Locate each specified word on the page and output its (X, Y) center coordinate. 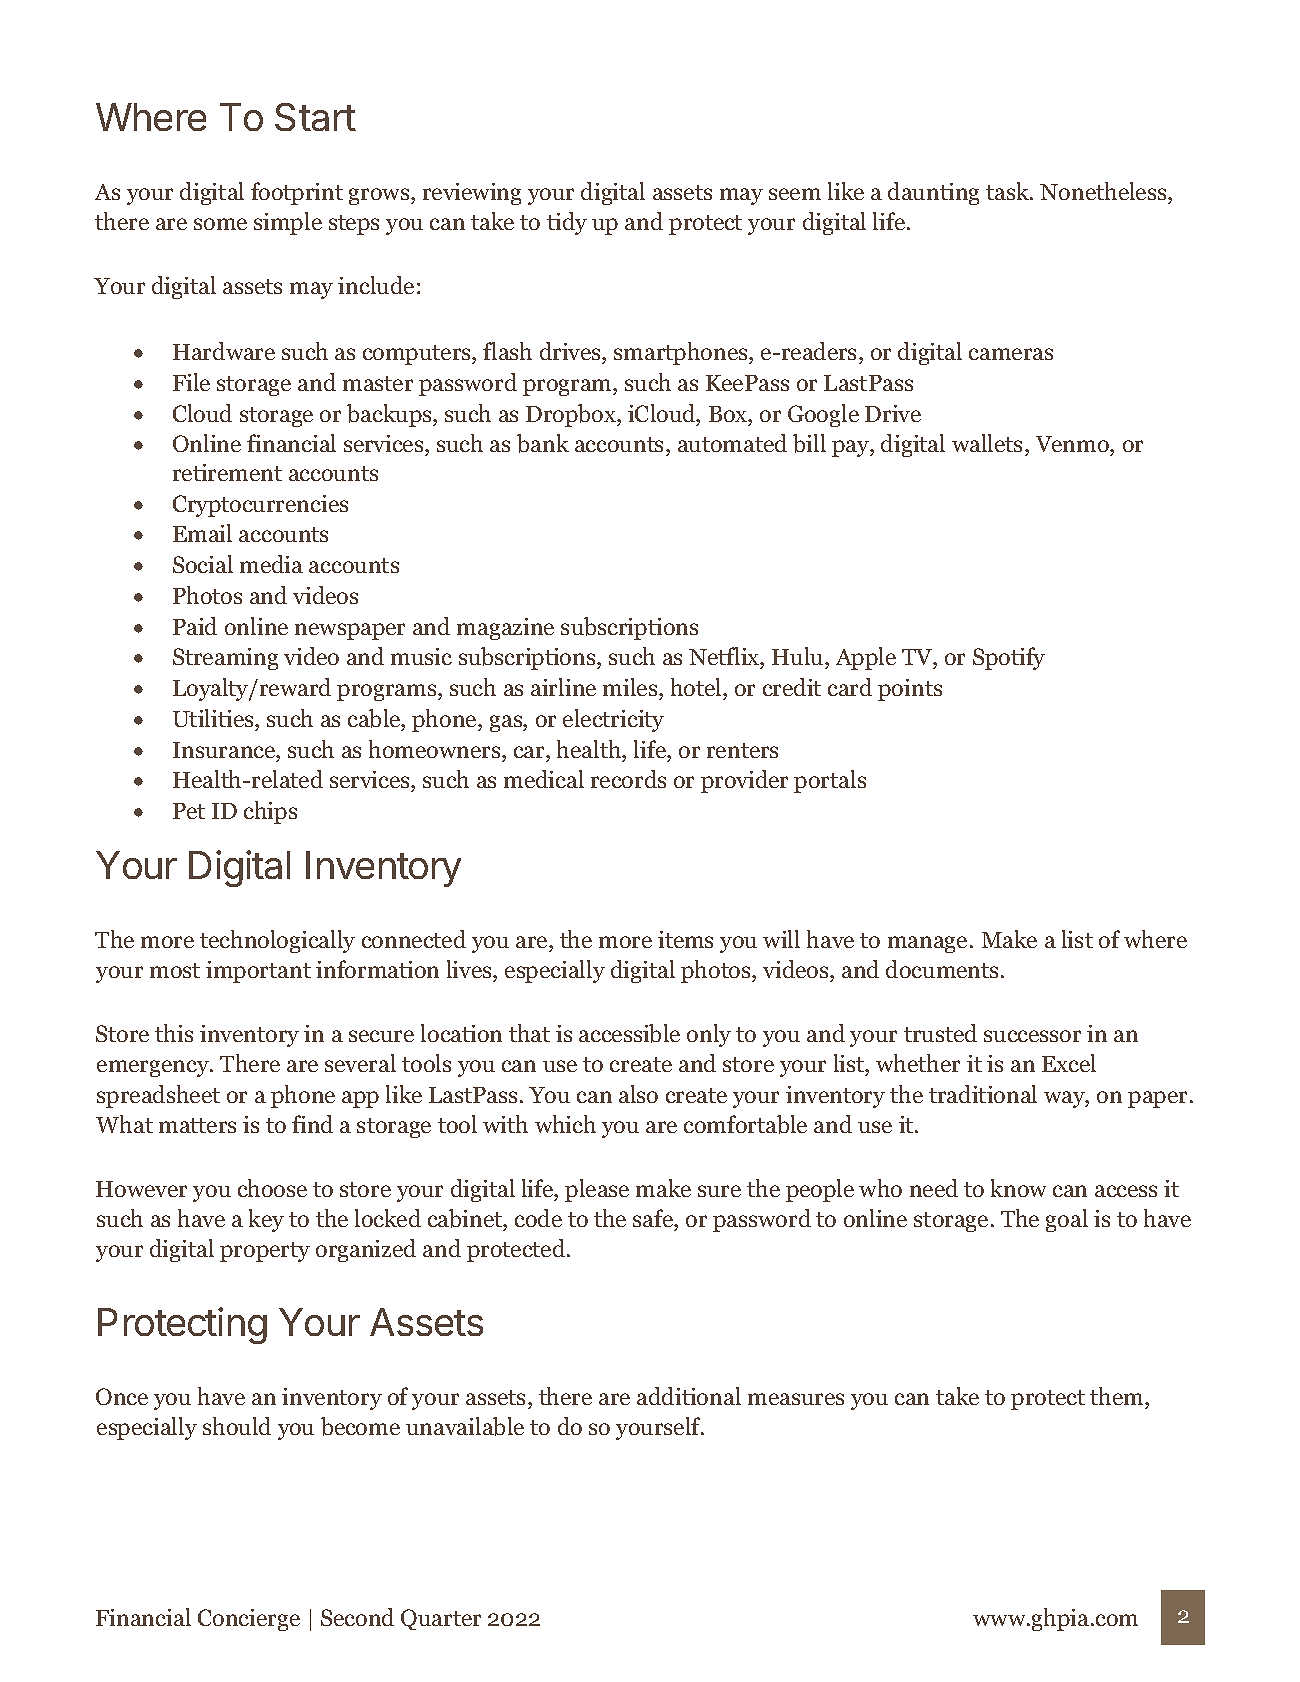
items (685, 939)
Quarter (441, 1619)
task (1009, 191)
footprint (297, 193)
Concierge (249, 1620)
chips (270, 812)
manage (927, 944)
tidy (567, 223)
